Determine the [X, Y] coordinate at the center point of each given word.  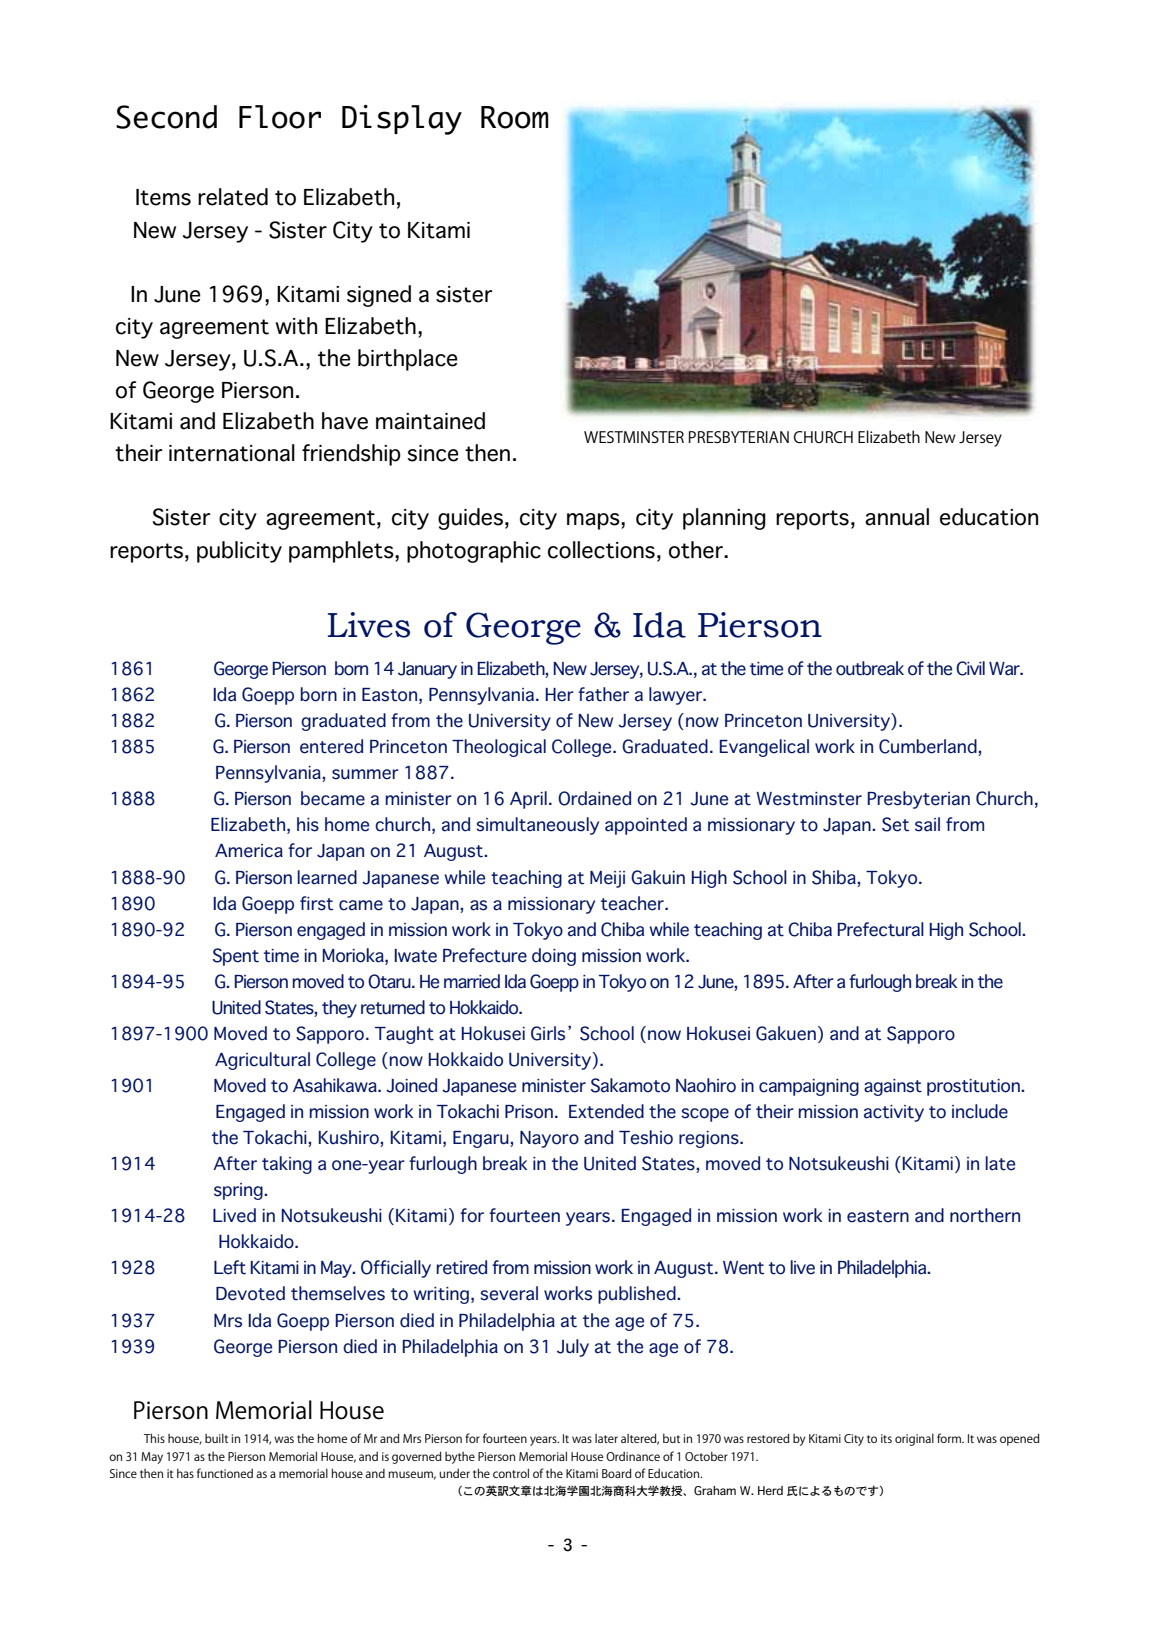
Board [617, 1473]
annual [897, 517]
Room [515, 117]
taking [287, 1165]
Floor [280, 117]
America [249, 851]
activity [894, 1113]
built [216, 1438]
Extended [606, 1111]
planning [724, 519]
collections [601, 550]
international [232, 453]
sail [927, 824]
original [914, 1439]
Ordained [594, 798]
